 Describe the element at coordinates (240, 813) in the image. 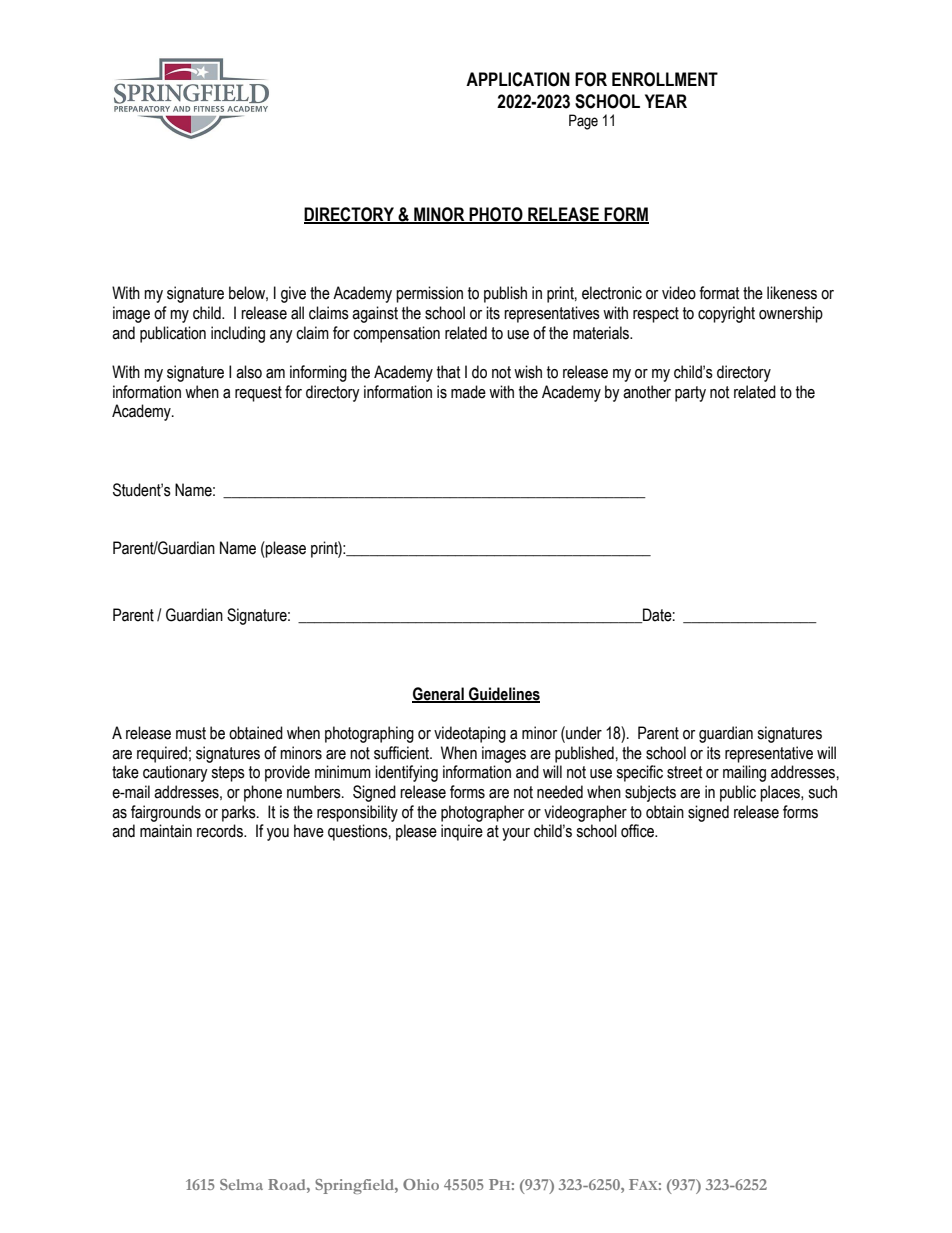

I see `parks` at that location.
